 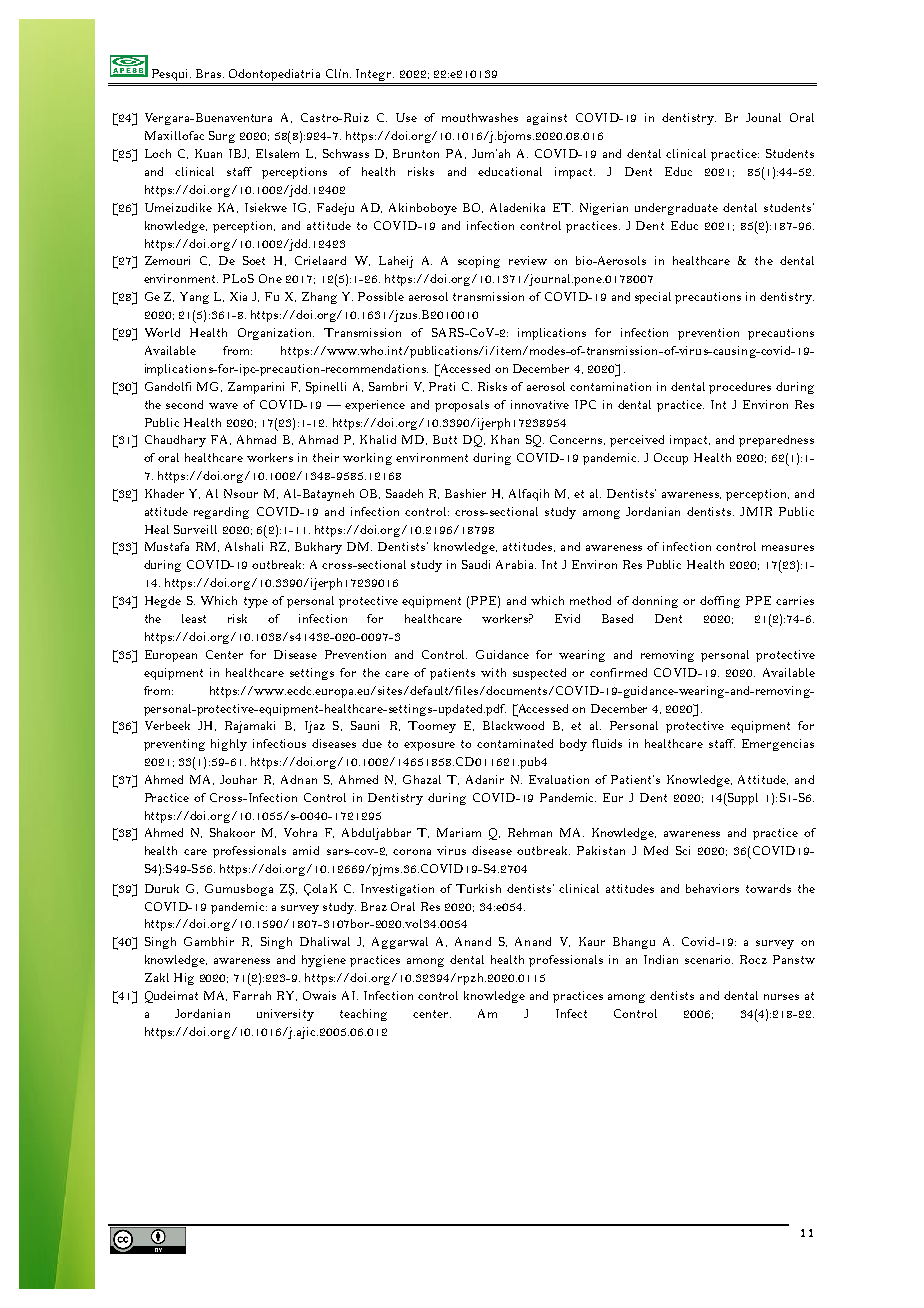 What do you see at coordinates (210, 73) in the image?
I see `Bras` at bounding box center [210, 73].
